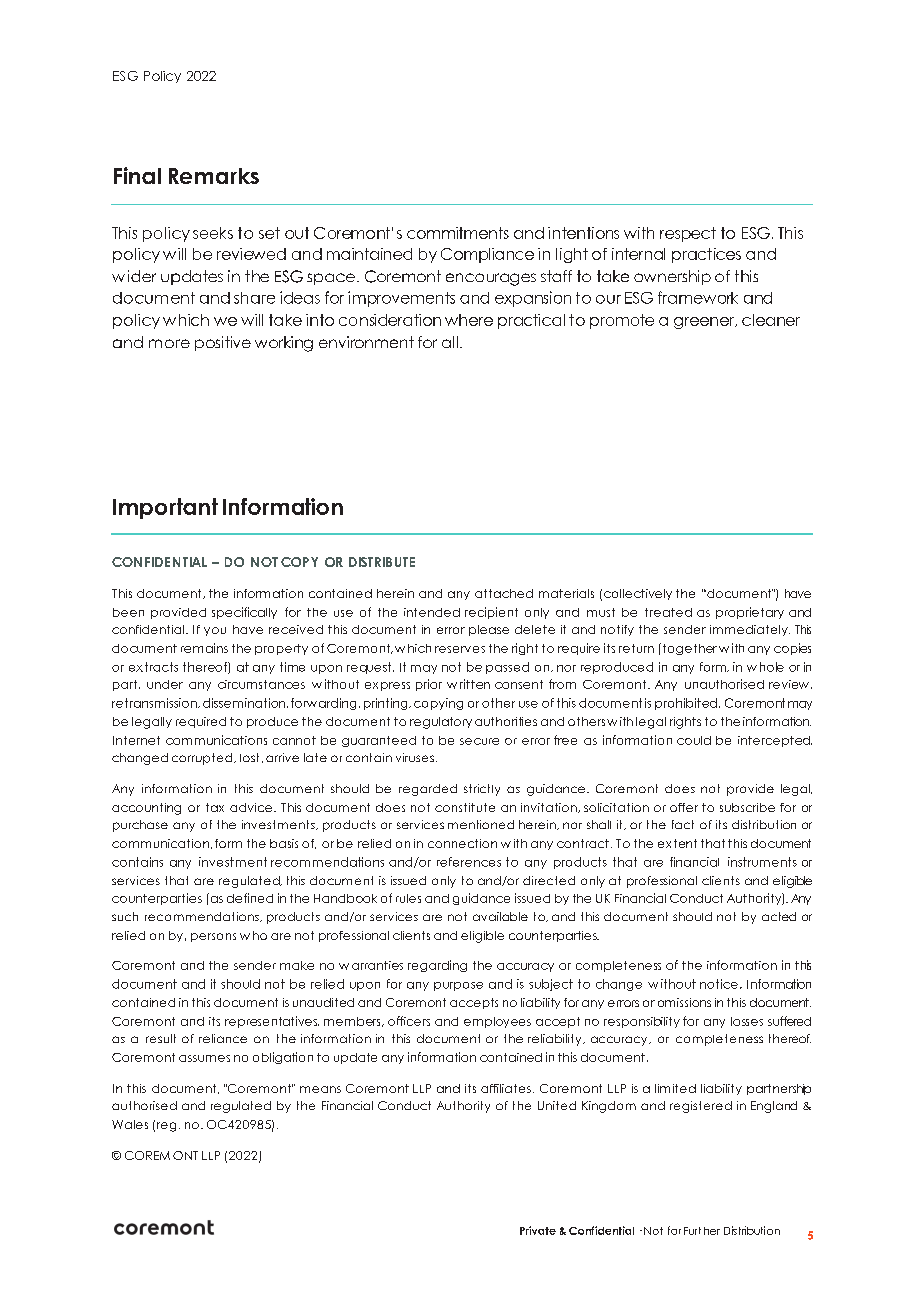 This image has height=1308, width=924. I want to click on offer, so click(684, 807).
